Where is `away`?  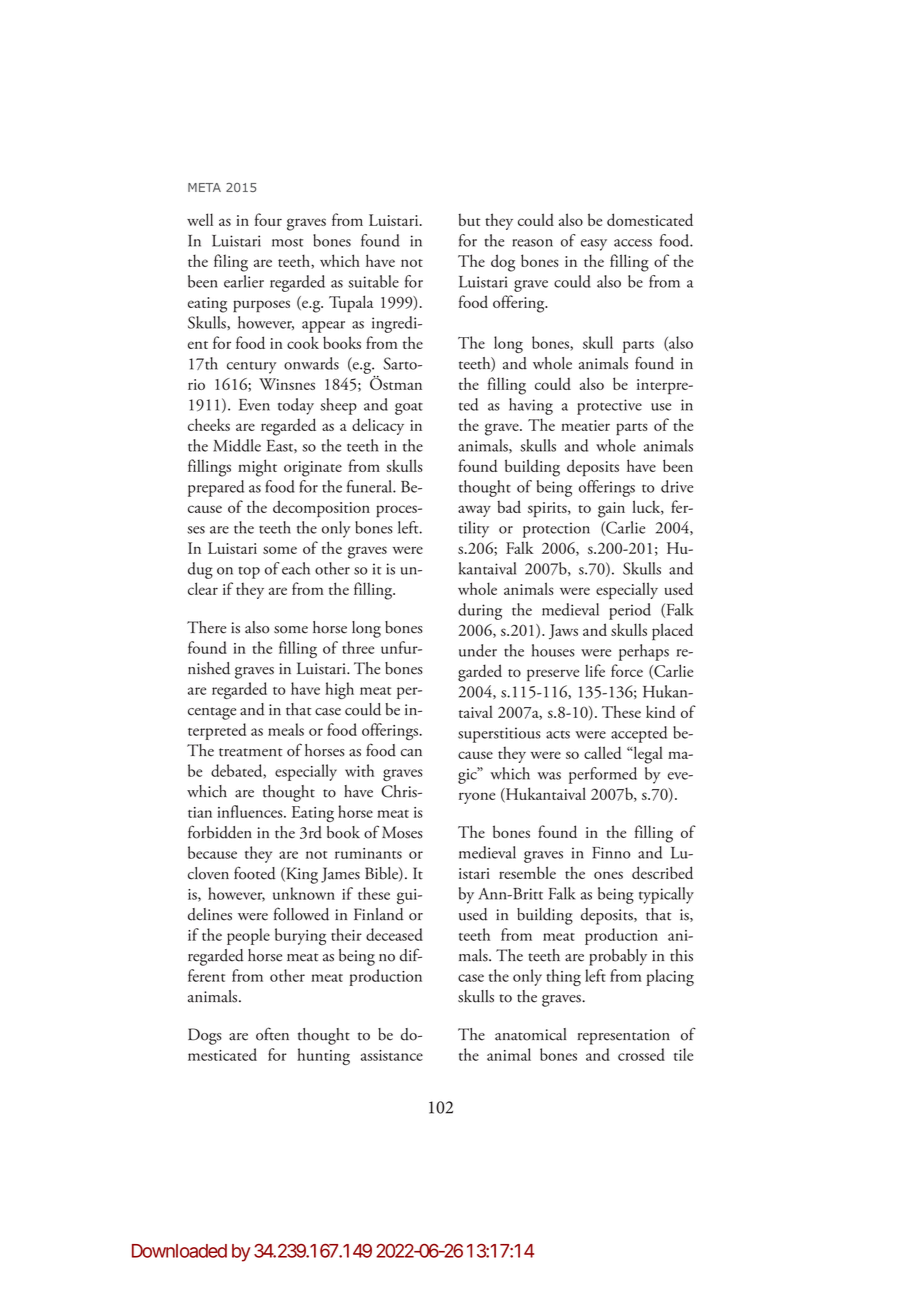 away is located at coordinates (474, 511).
